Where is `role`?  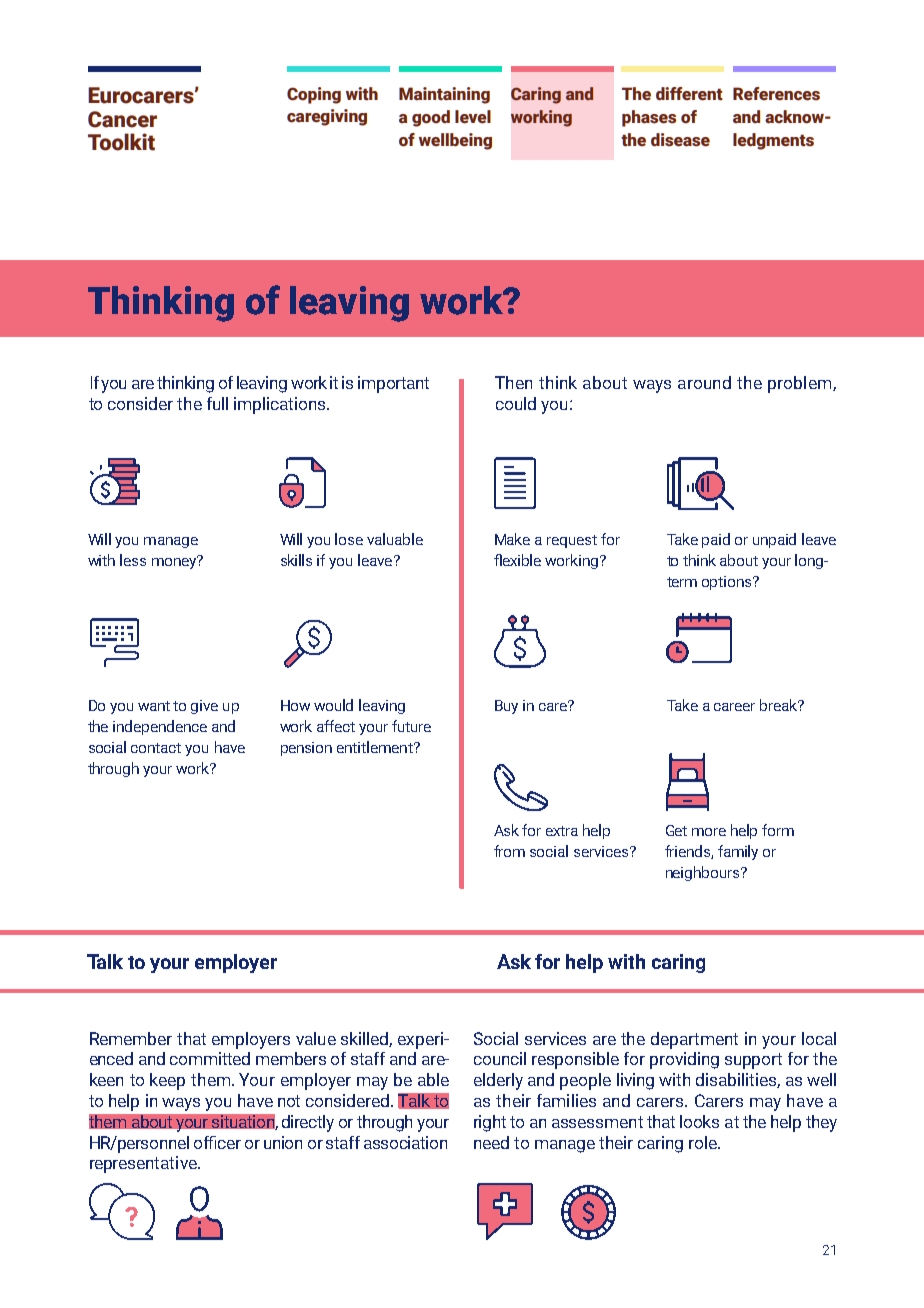 role is located at coordinates (704, 1142).
